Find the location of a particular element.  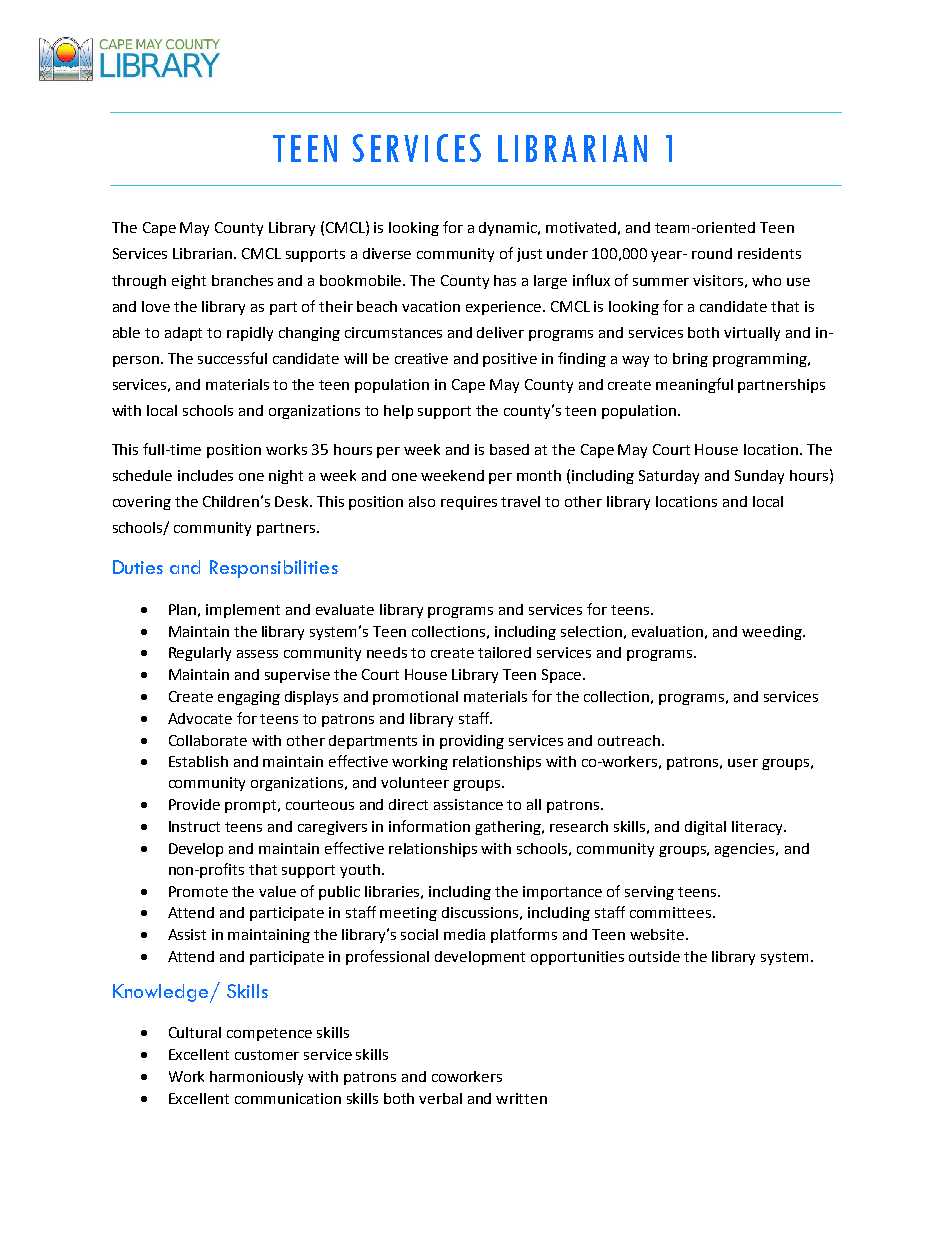

Regularly is located at coordinates (200, 654).
